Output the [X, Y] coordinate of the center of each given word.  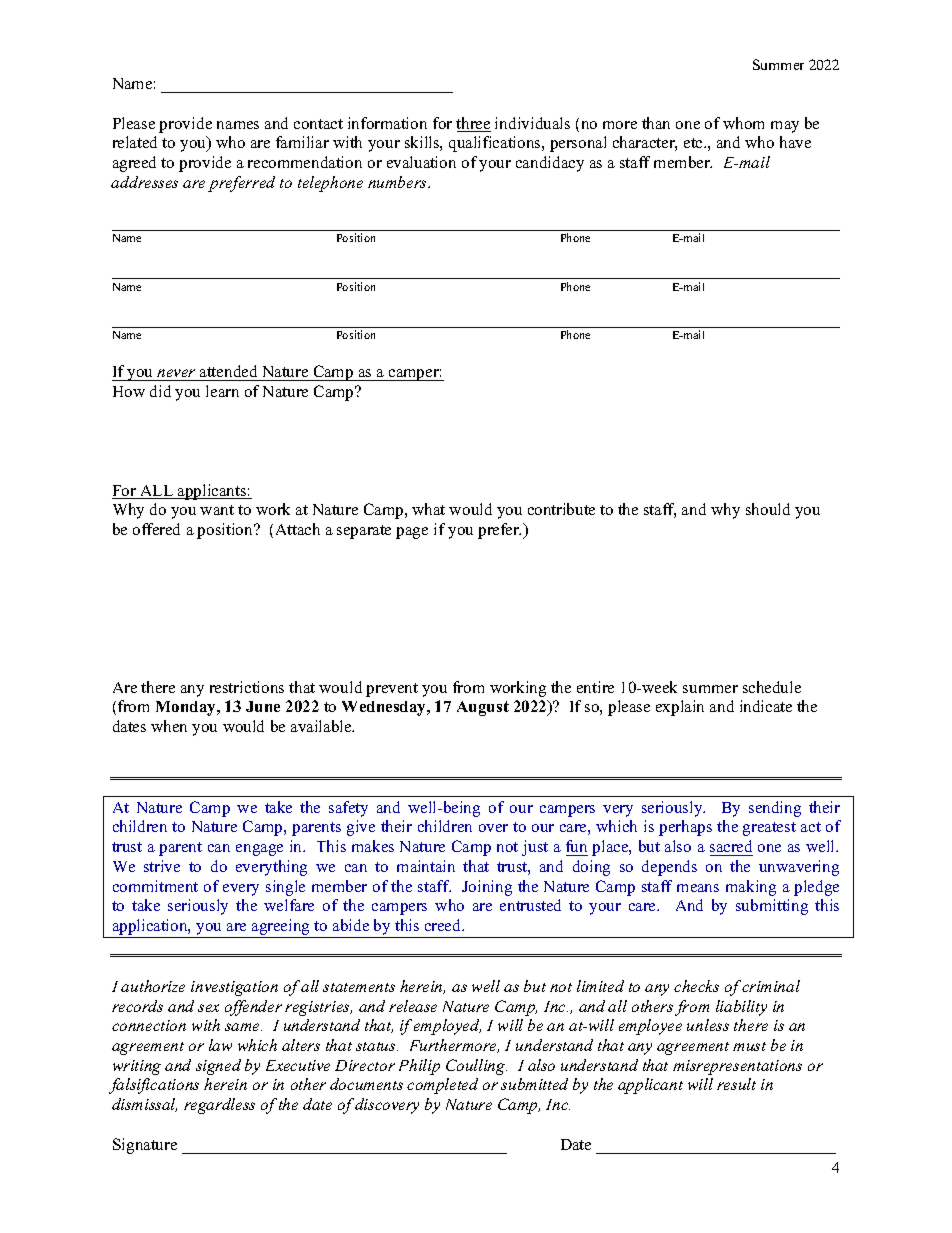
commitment [155, 886]
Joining [487, 888]
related [135, 142]
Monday [187, 708]
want [217, 510]
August [483, 708]
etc [694, 143]
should [768, 509]
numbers [398, 182]
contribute [561, 509]
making [751, 888]
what [428, 509]
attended [229, 373]
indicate [766, 706]
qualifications [496, 144]
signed [218, 1067]
